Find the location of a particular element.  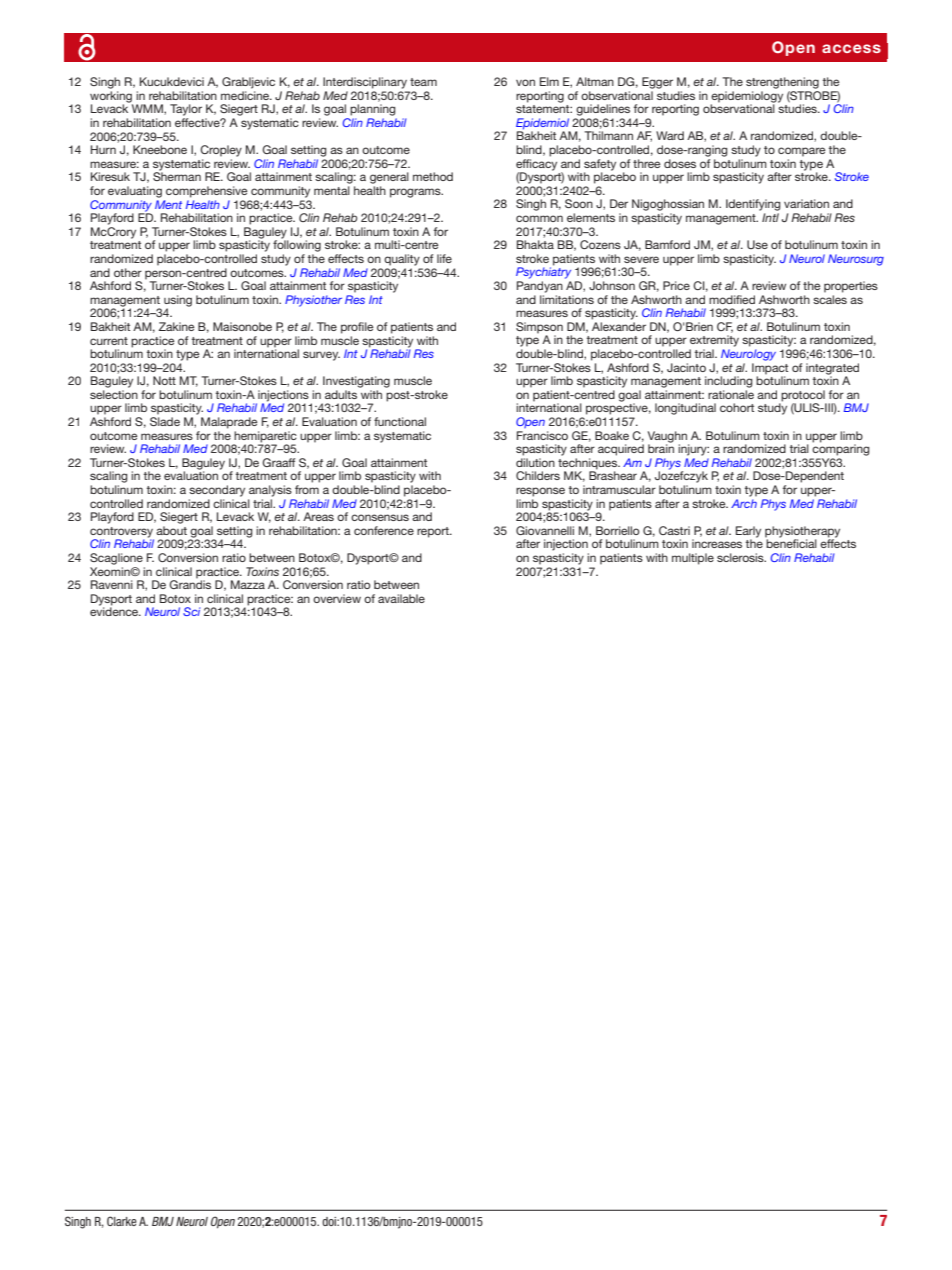

response is located at coordinates (540, 492).
